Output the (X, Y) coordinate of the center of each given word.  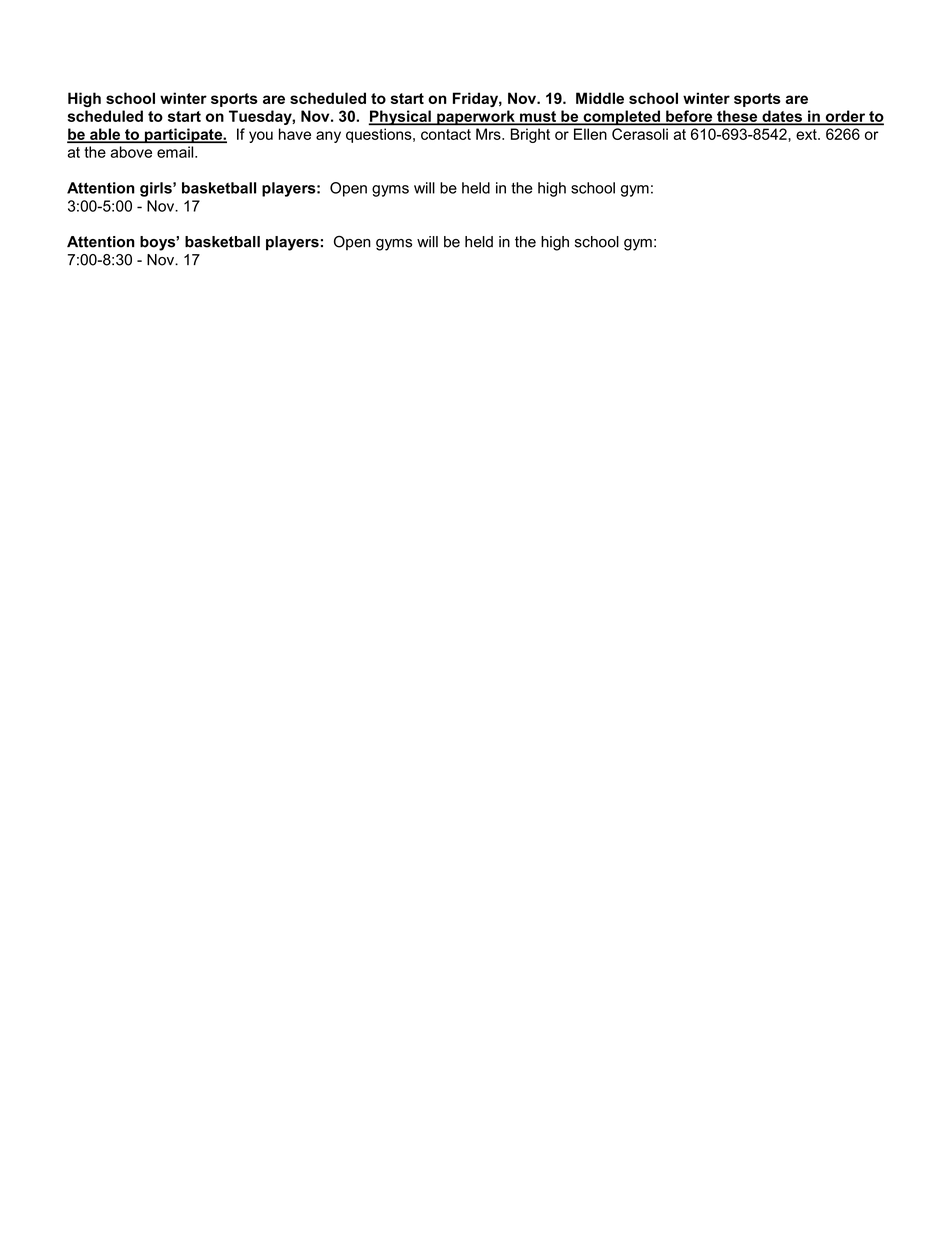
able (105, 135)
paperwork (476, 118)
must (538, 117)
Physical (400, 118)
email (176, 152)
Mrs (489, 134)
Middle (600, 98)
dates (782, 117)
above (131, 152)
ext (807, 134)
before (689, 117)
